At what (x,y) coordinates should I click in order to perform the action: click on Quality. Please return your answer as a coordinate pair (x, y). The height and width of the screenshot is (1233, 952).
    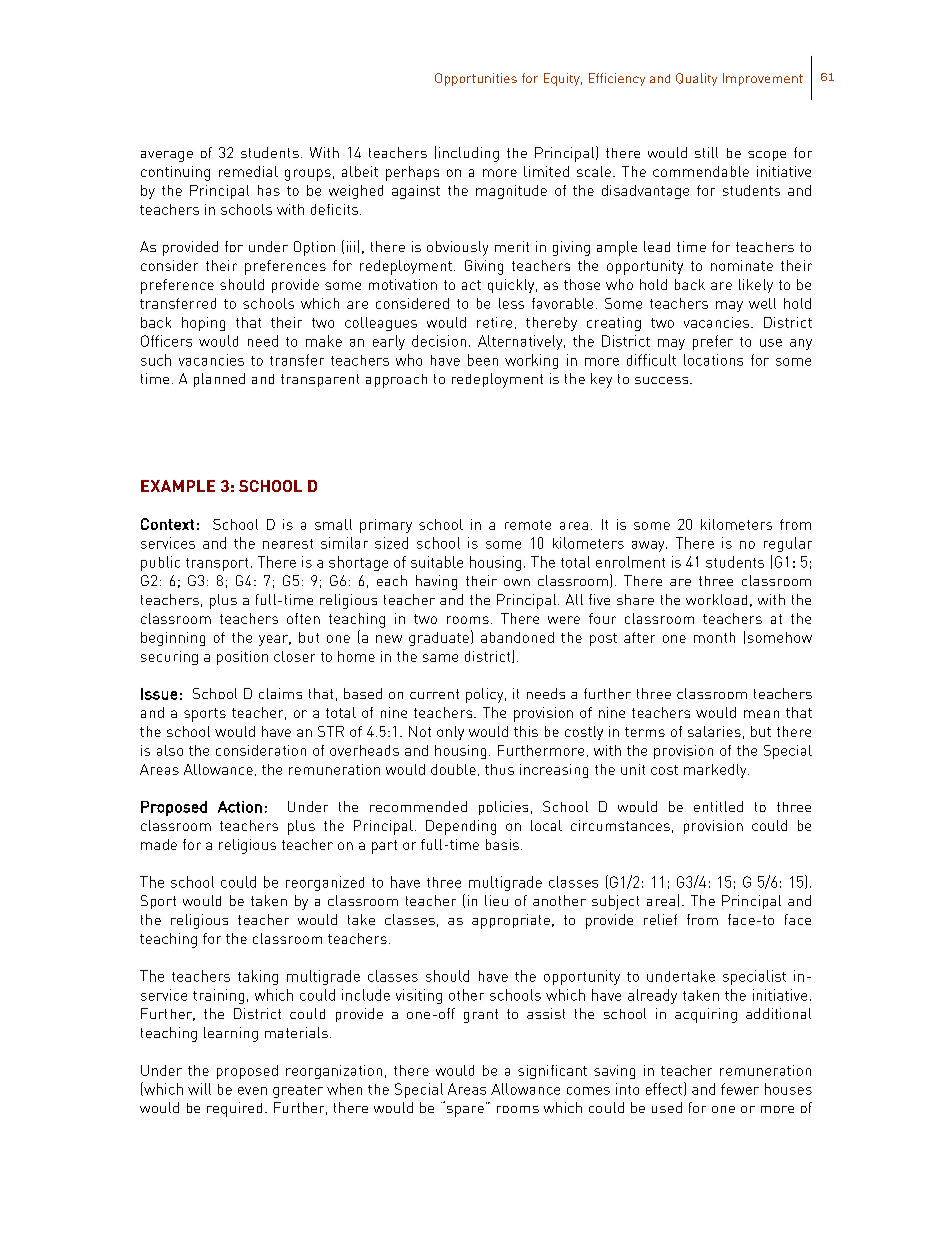
    Looking at the image, I should click on (696, 79).
